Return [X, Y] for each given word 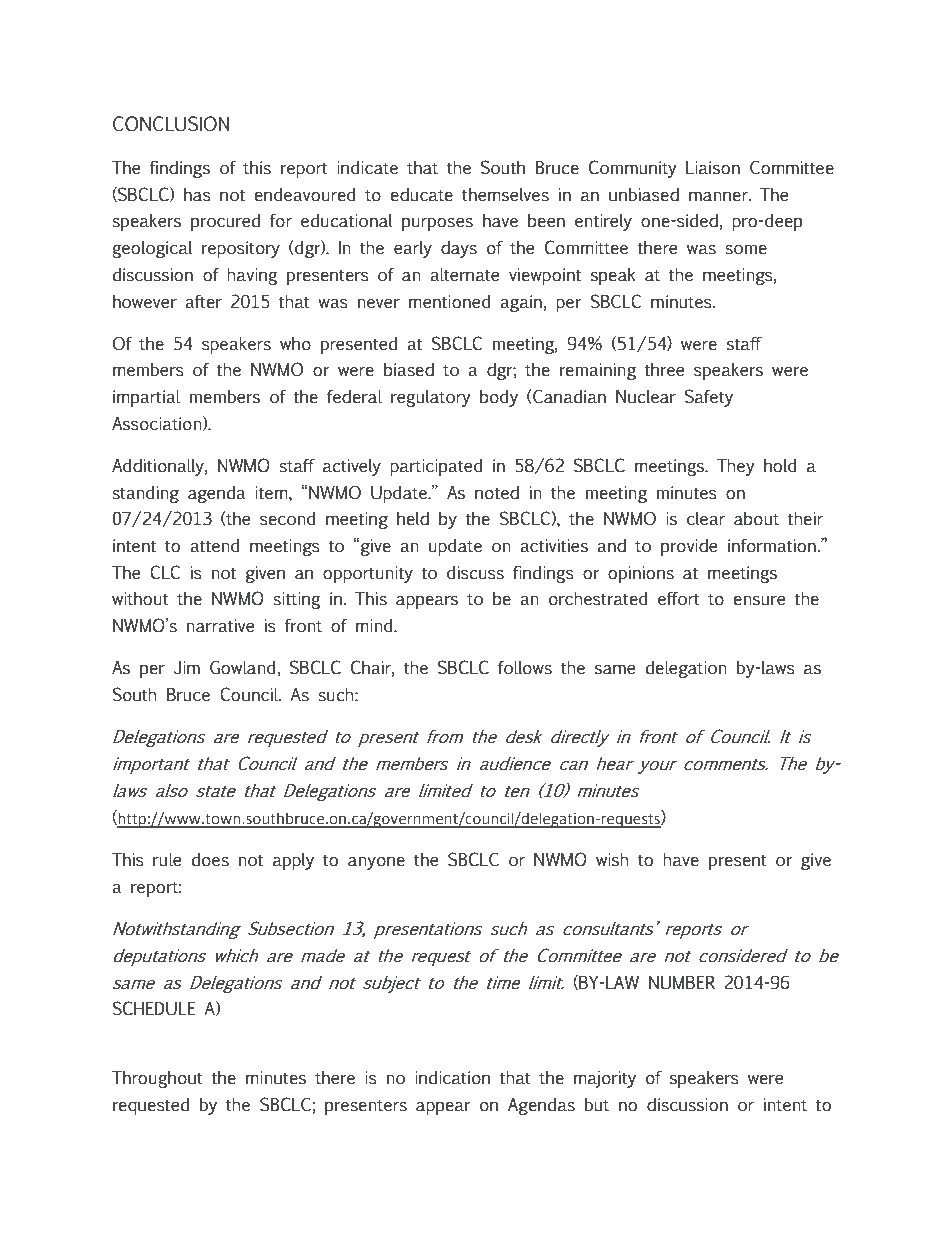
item [272, 493]
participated [436, 467]
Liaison [713, 168]
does [210, 860]
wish [612, 860]
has [197, 195]
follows [525, 668]
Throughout [157, 1079]
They [735, 467]
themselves [505, 195]
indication [452, 1078]
